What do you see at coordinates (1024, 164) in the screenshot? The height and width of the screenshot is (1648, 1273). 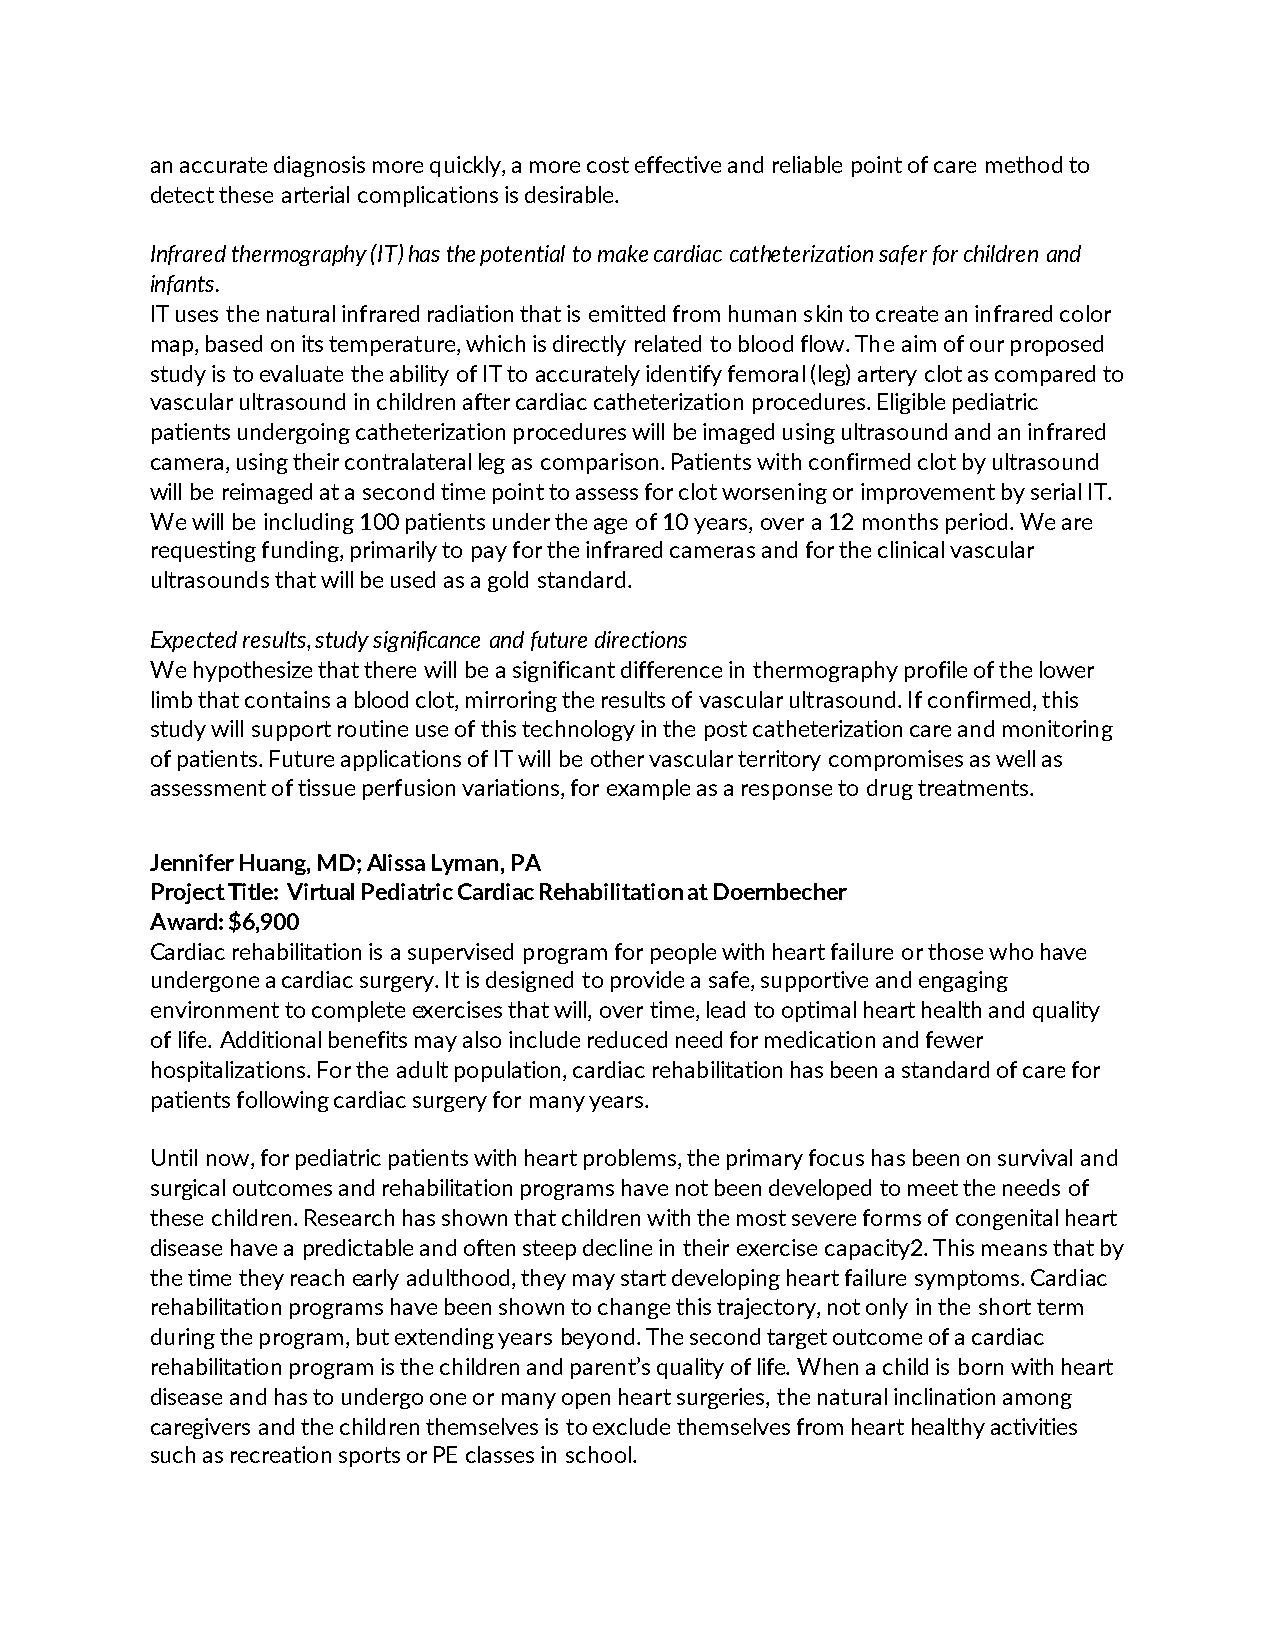 I see `method` at bounding box center [1024, 164].
